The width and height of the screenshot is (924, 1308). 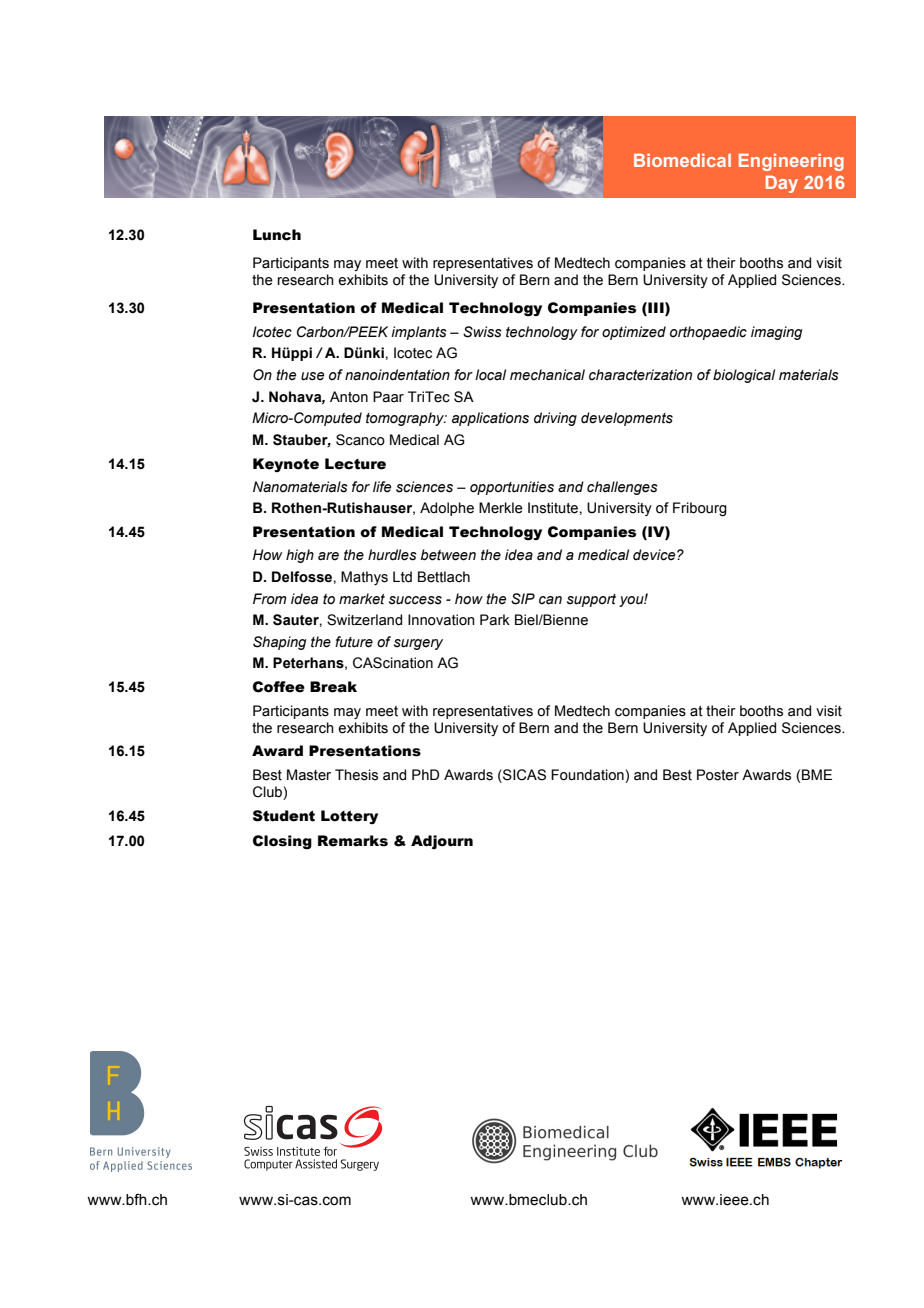 What do you see at coordinates (744, 376) in the screenshot?
I see `biological` at bounding box center [744, 376].
